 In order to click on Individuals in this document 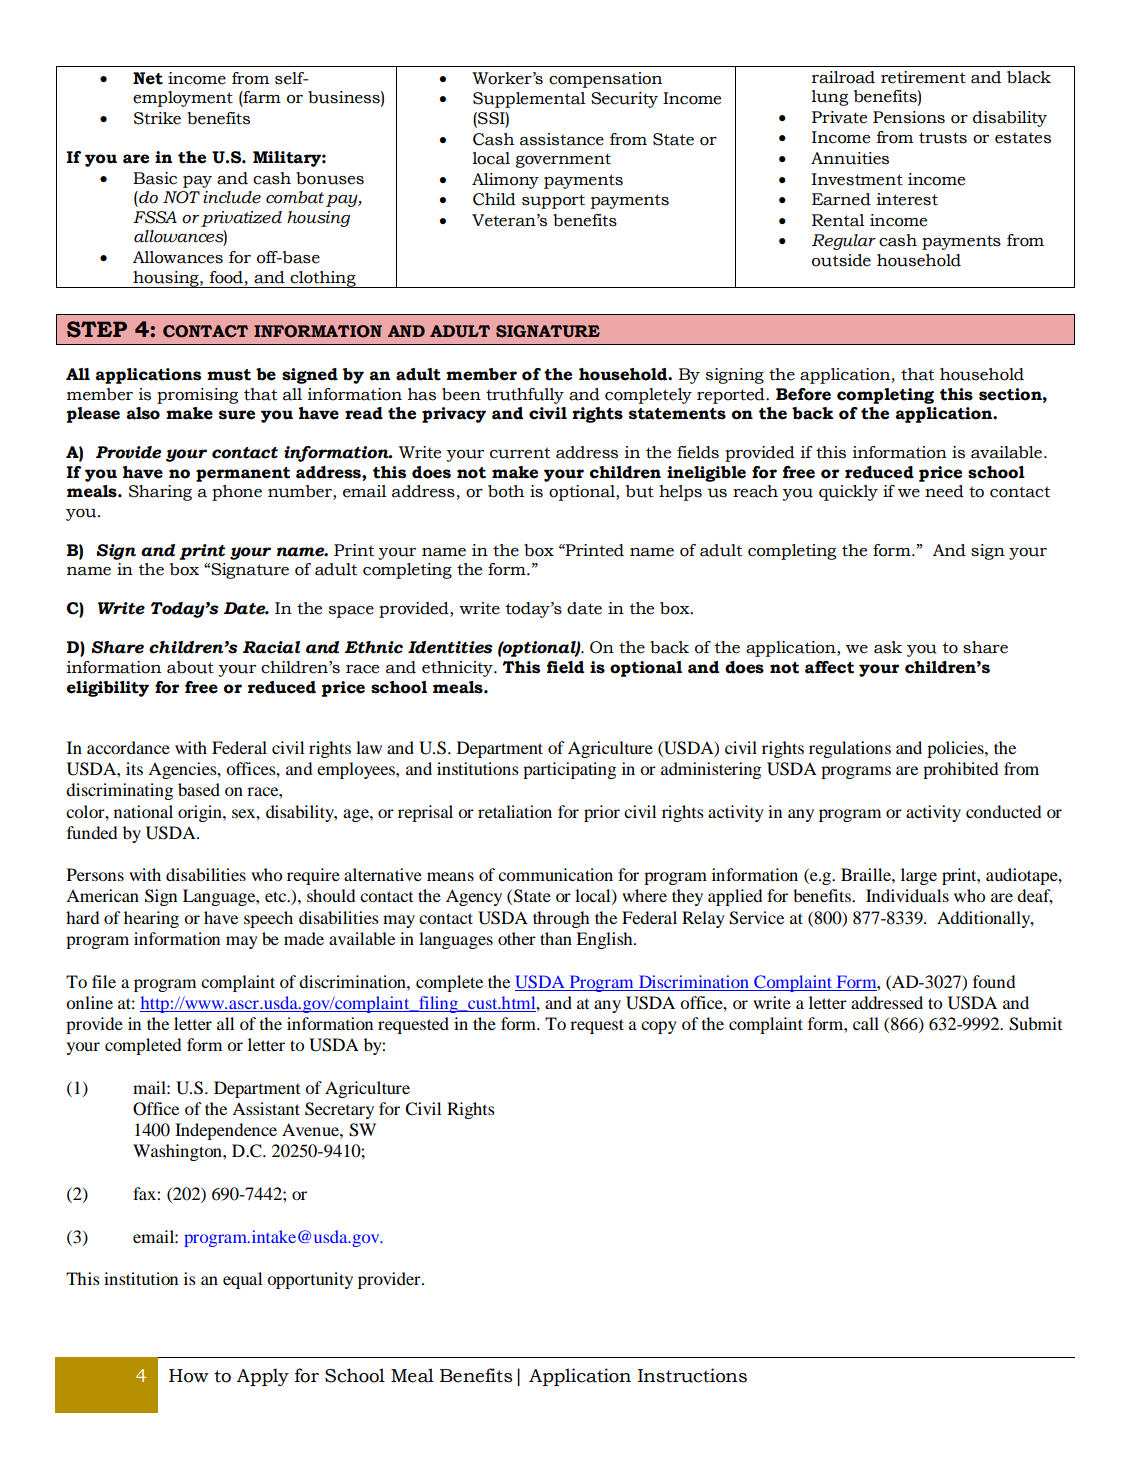, I will do `click(907, 895)`.
